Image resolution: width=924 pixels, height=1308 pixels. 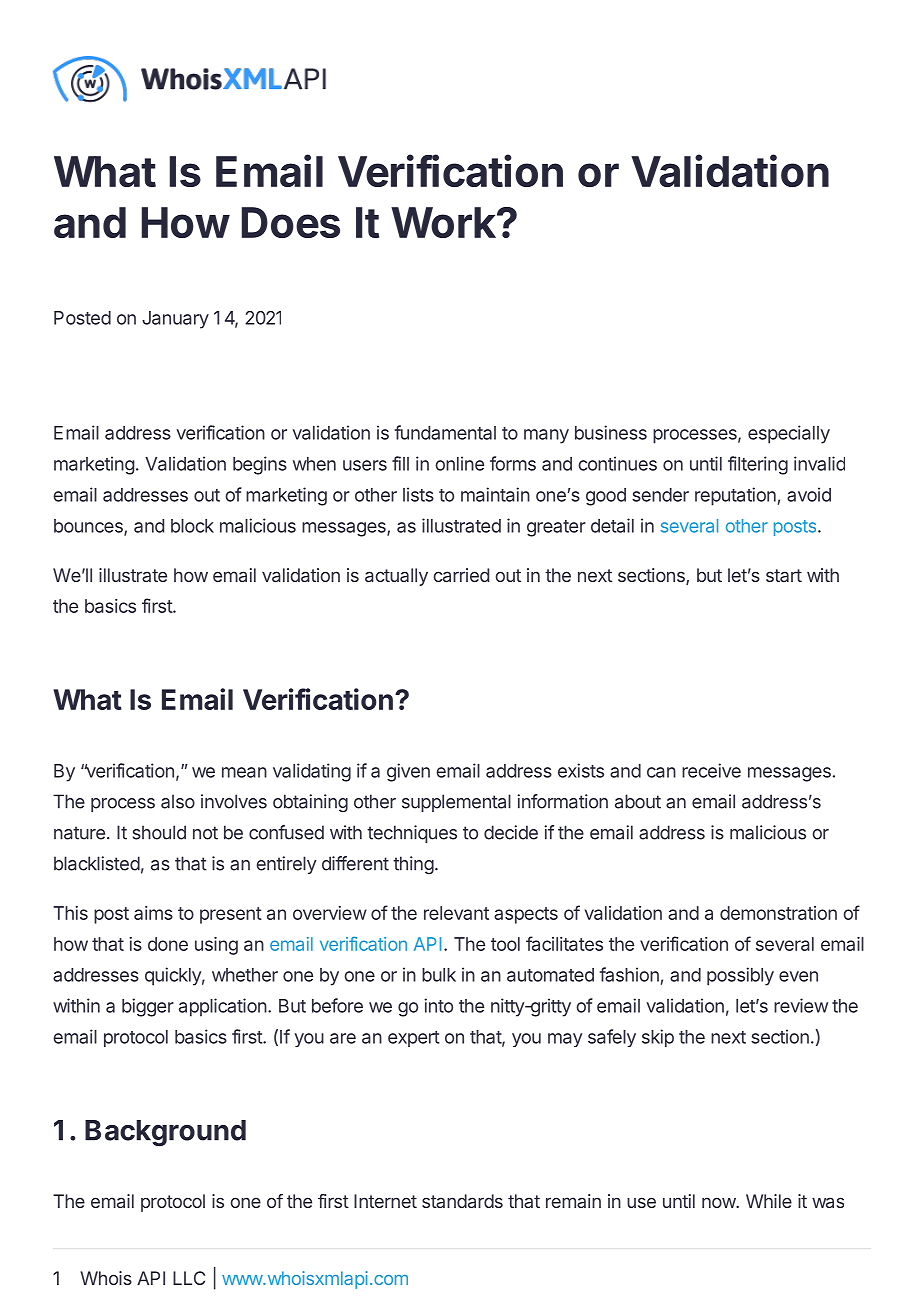 What do you see at coordinates (789, 434) in the screenshot?
I see `especially` at bounding box center [789, 434].
